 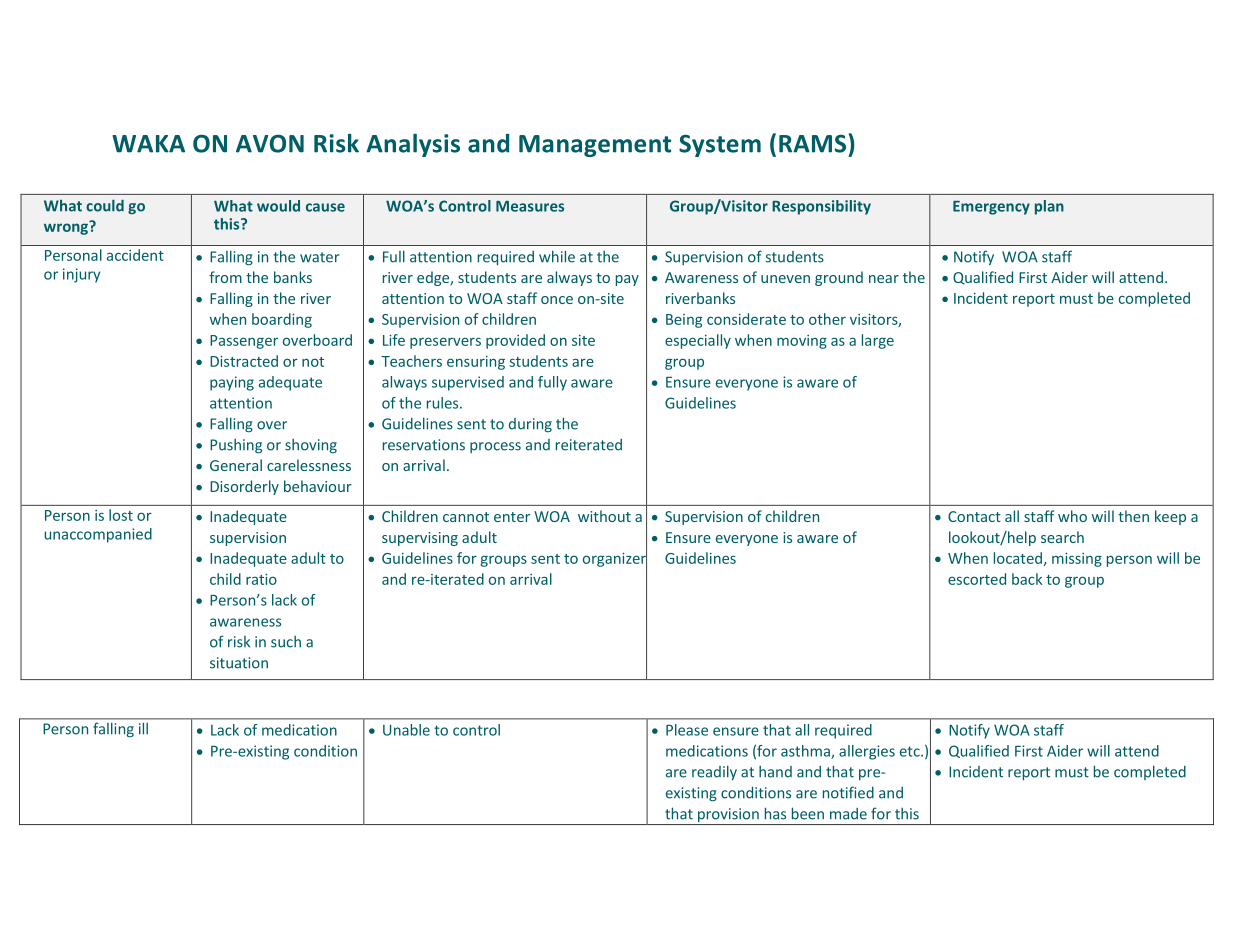 What do you see at coordinates (406, 730) in the document?
I see `Unable` at bounding box center [406, 730].
